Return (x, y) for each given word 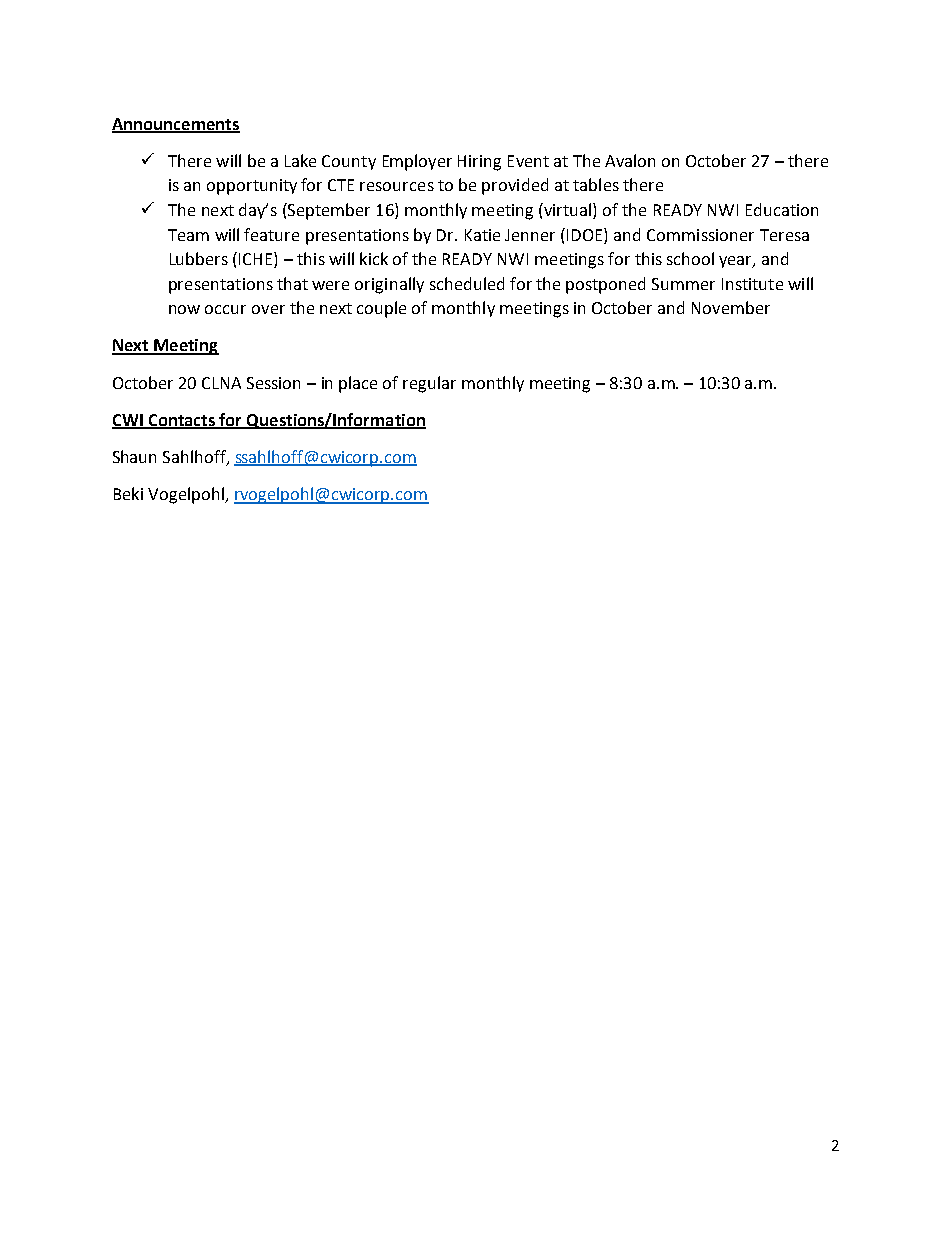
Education (782, 209)
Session (273, 383)
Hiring (479, 163)
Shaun (134, 456)
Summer (683, 284)
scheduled (467, 283)
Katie (482, 235)
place (358, 384)
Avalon (630, 160)
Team (188, 235)
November (731, 307)
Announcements (176, 125)
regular (429, 384)
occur (225, 309)
